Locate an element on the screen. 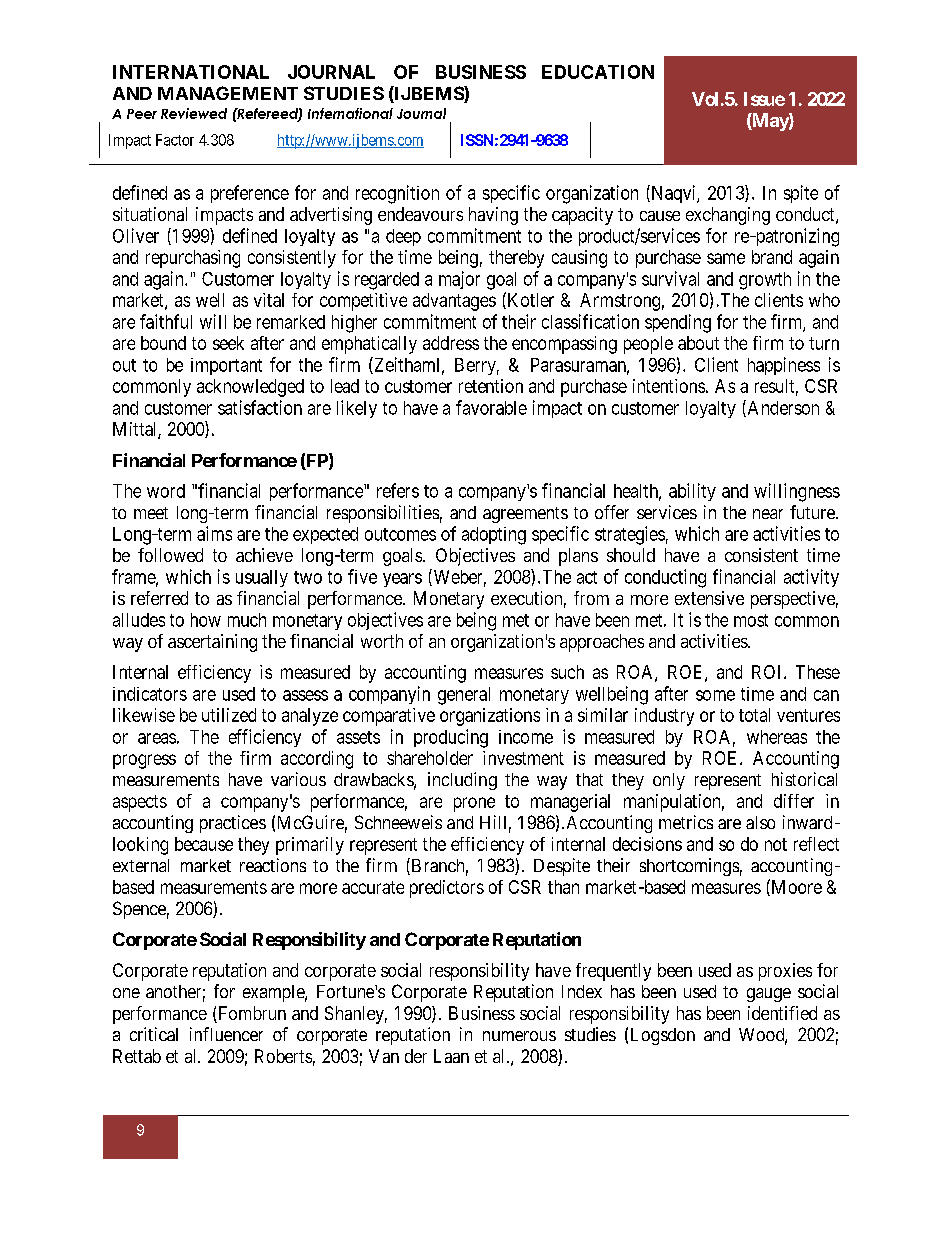 The image size is (952, 1233). exchanging is located at coordinates (728, 216).
